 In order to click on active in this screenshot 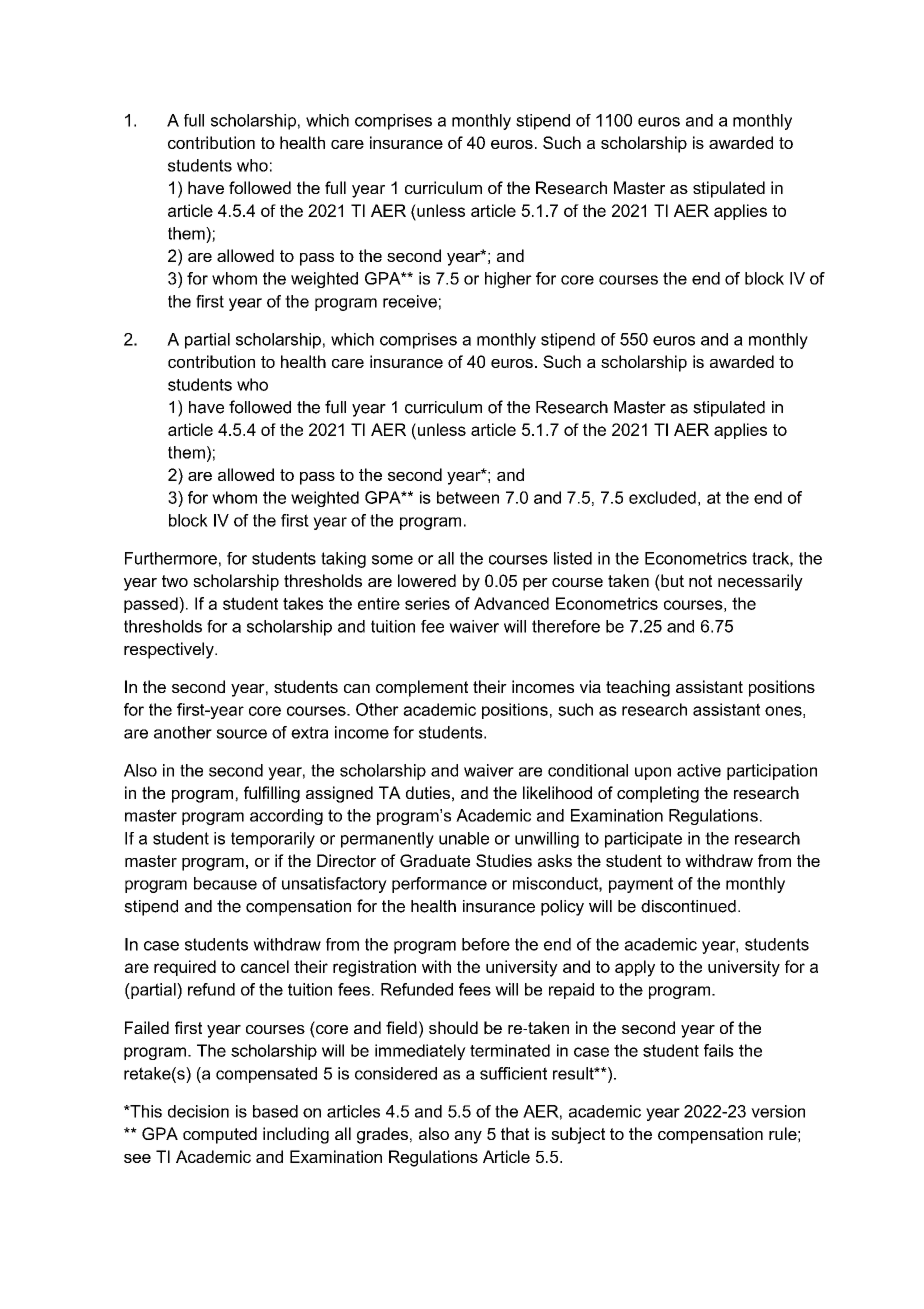, I will do `click(699, 770)`.
